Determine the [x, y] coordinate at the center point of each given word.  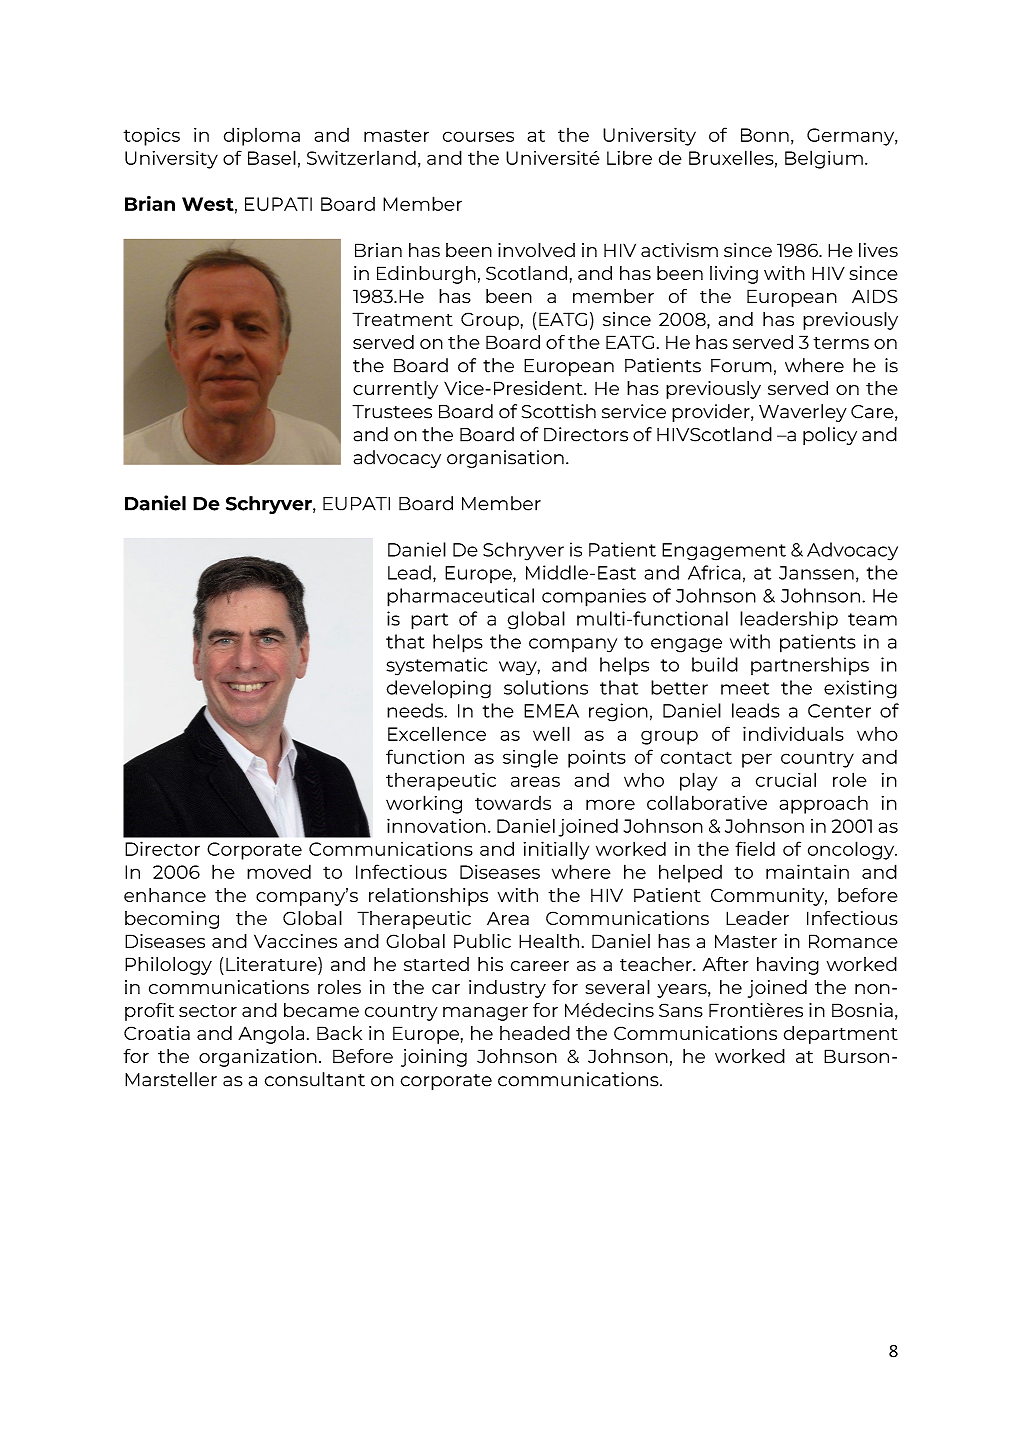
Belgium [824, 159]
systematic [436, 666]
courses [478, 136]
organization [258, 1058]
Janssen [816, 573]
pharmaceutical [460, 597]
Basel [272, 157]
